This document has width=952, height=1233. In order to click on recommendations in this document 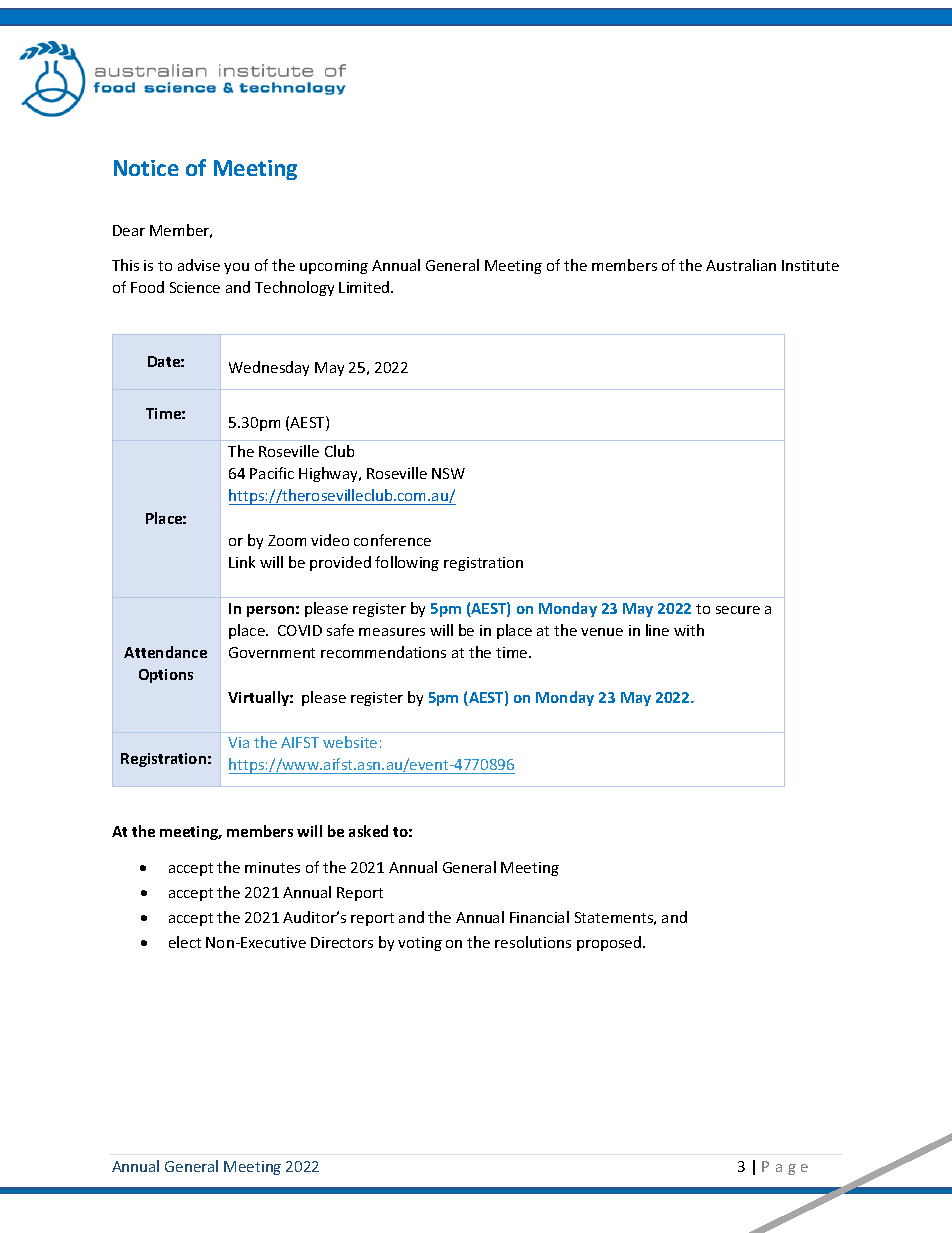, I will do `click(383, 652)`.
